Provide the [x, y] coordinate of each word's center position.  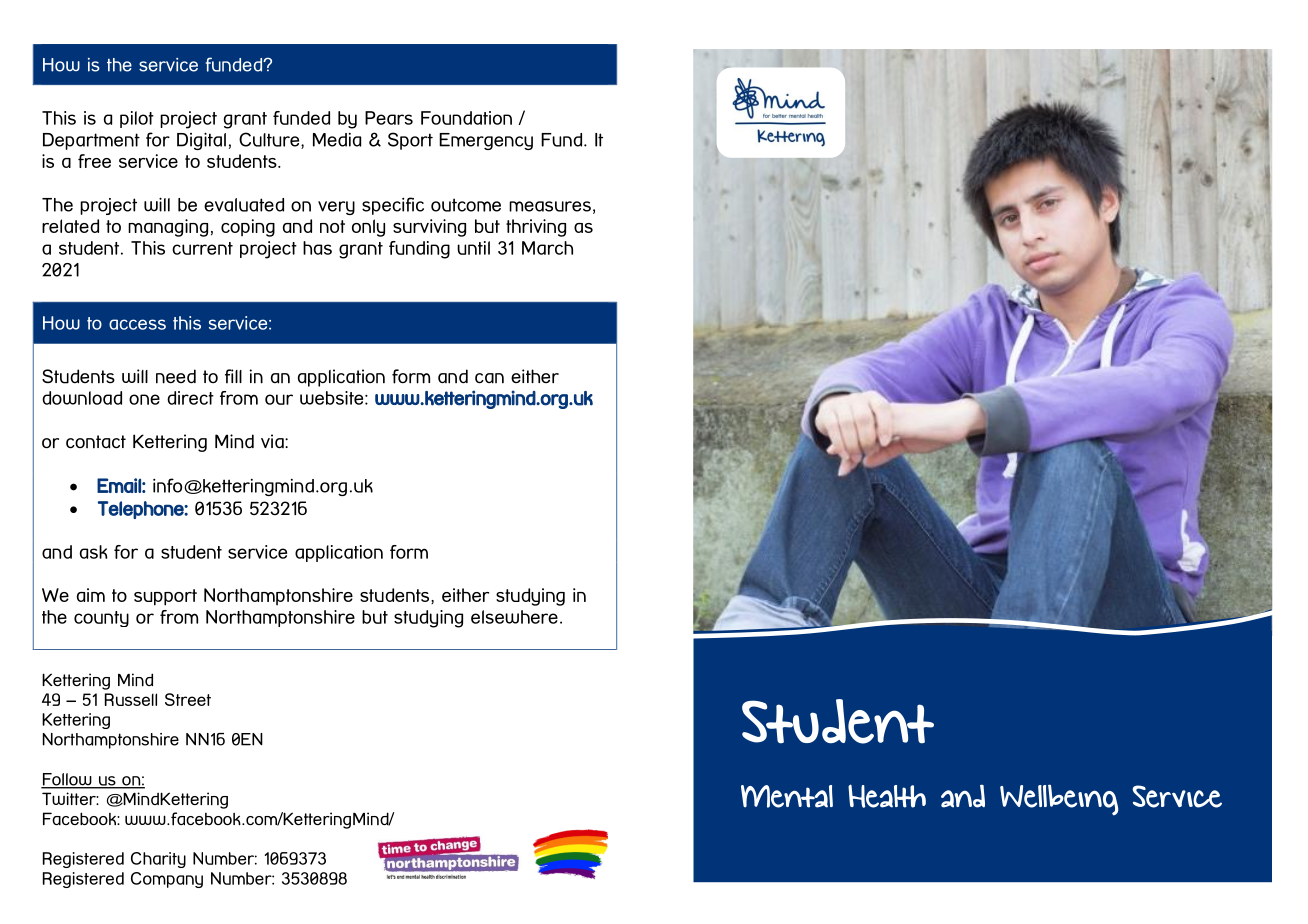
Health [887, 796]
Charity [158, 860]
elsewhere [514, 617]
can [489, 378]
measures [550, 206]
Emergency [486, 141]
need [176, 376]
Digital [201, 141]
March [547, 248]
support [165, 597]
